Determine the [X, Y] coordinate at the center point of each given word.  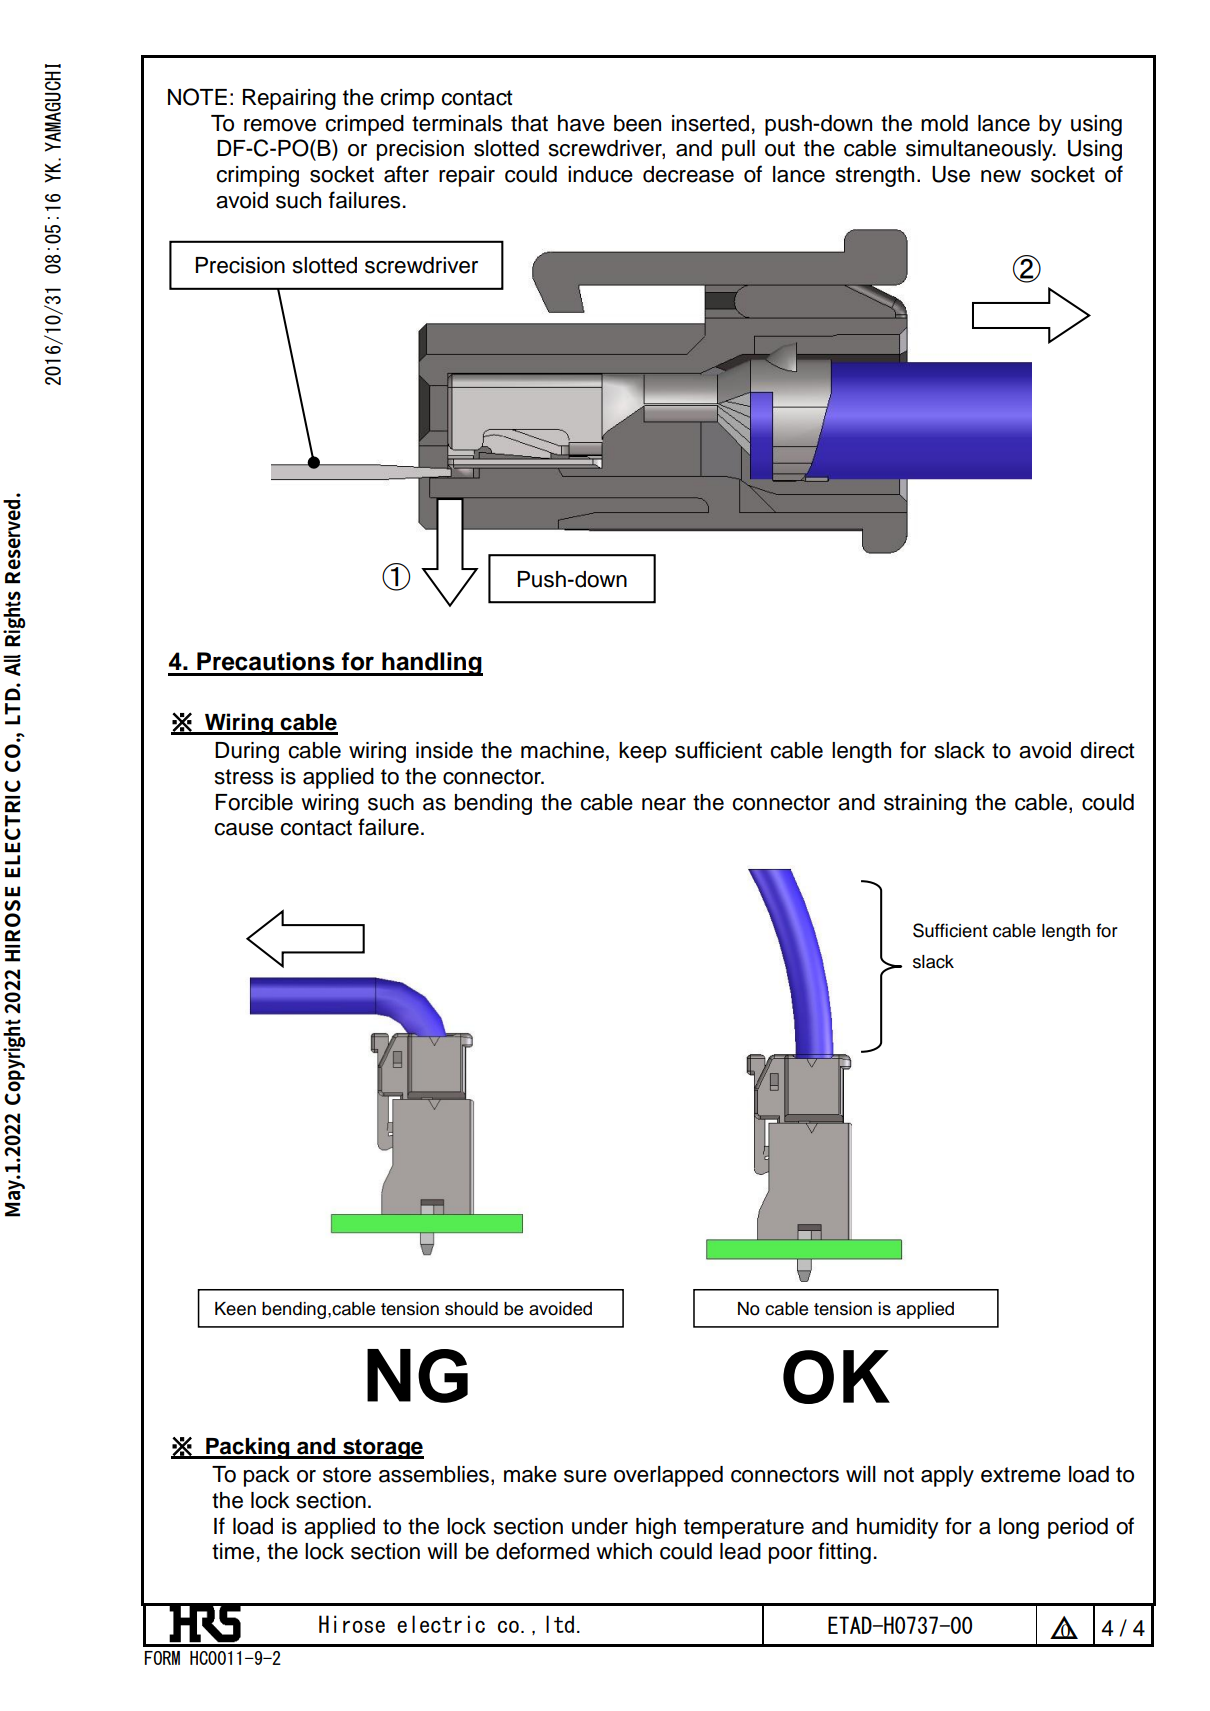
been [637, 123]
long [1019, 1528]
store [347, 1475]
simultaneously [980, 150]
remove [280, 125]
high [656, 1528]
